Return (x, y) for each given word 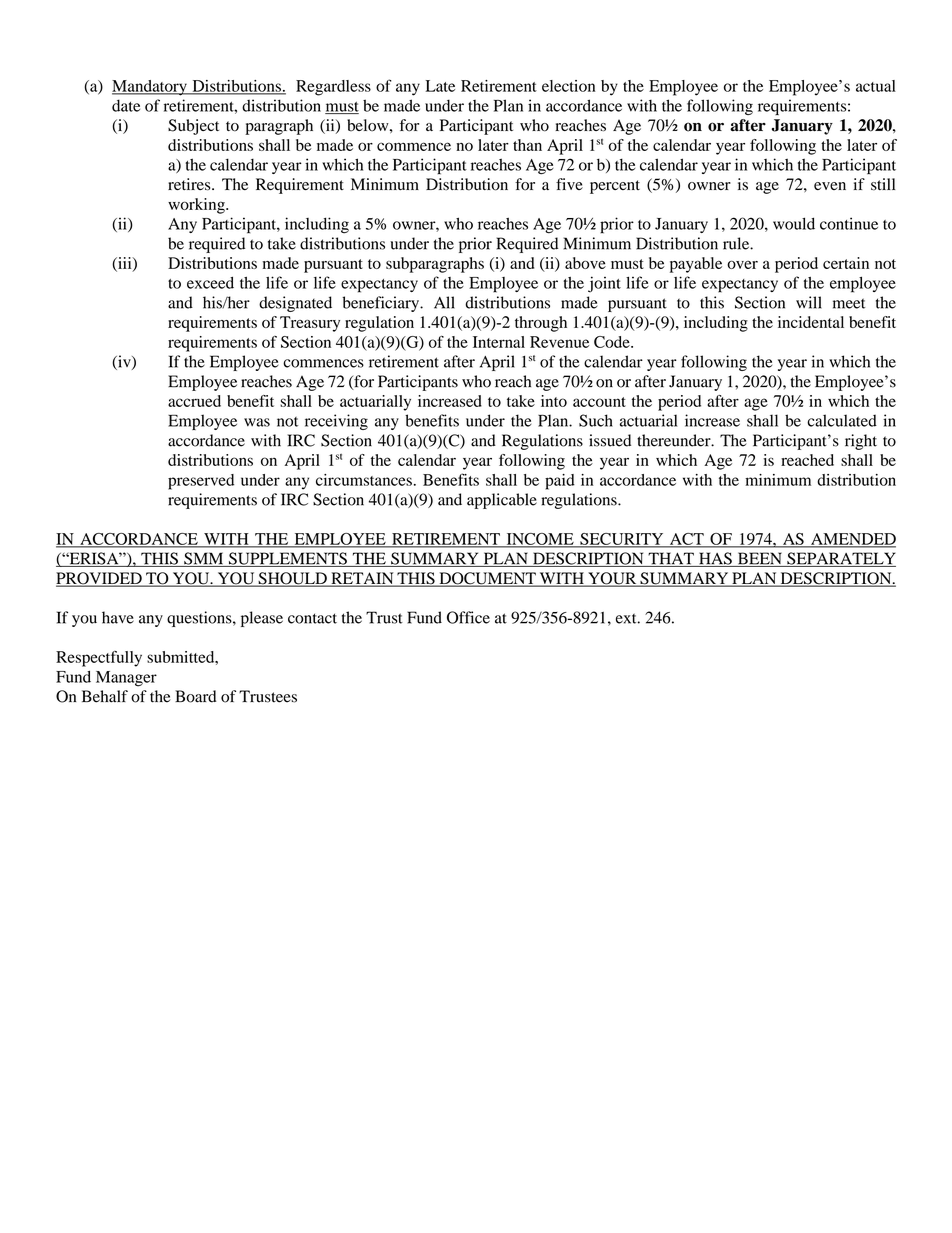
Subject (193, 127)
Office (468, 617)
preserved (201, 482)
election (568, 86)
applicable (502, 501)
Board (195, 696)
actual (876, 86)
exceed (210, 283)
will (809, 302)
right (861, 442)
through (541, 324)
